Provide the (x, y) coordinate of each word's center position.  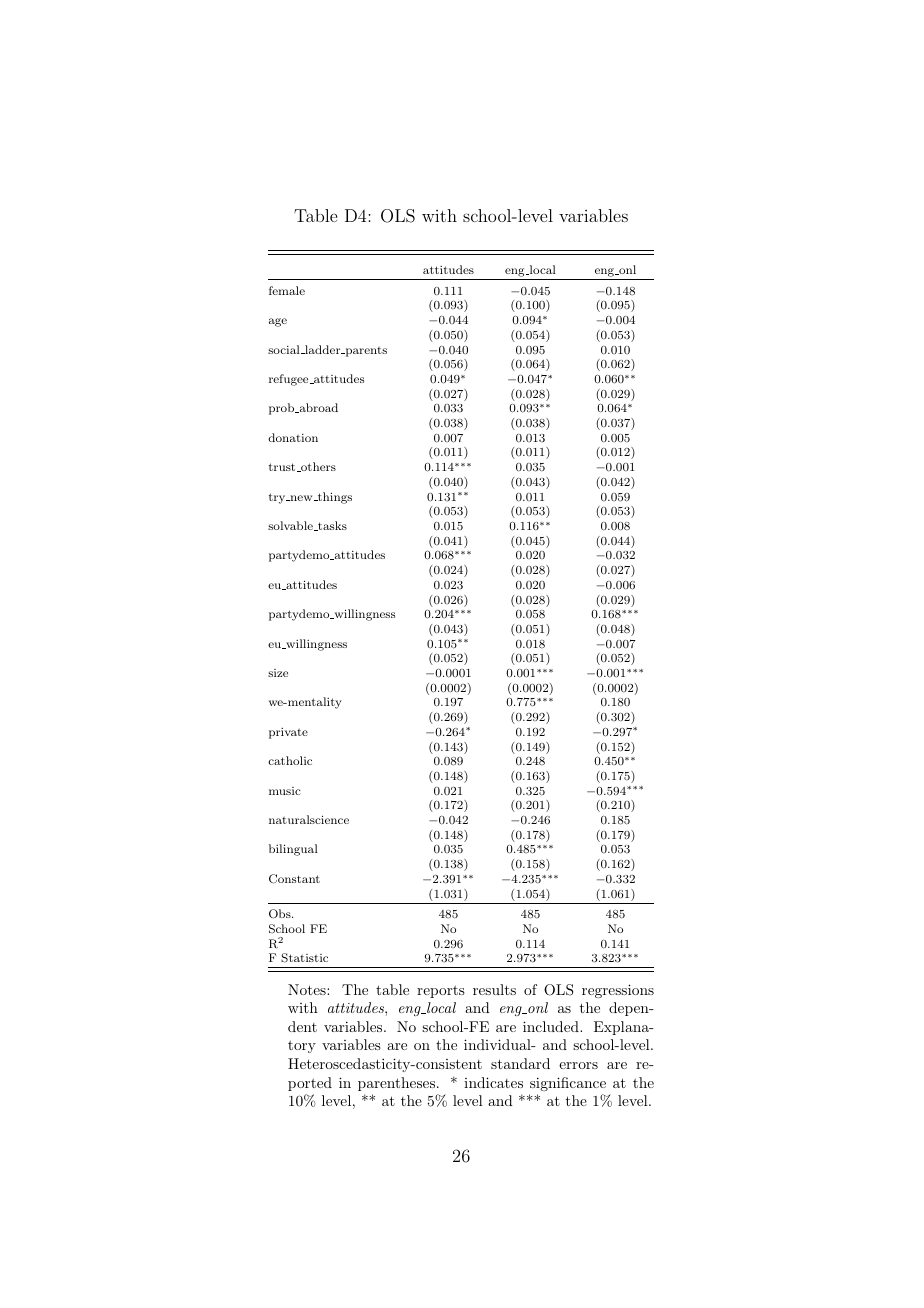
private (288, 733)
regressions (618, 991)
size (278, 673)
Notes (308, 989)
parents (365, 352)
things (333, 498)
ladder (323, 349)
